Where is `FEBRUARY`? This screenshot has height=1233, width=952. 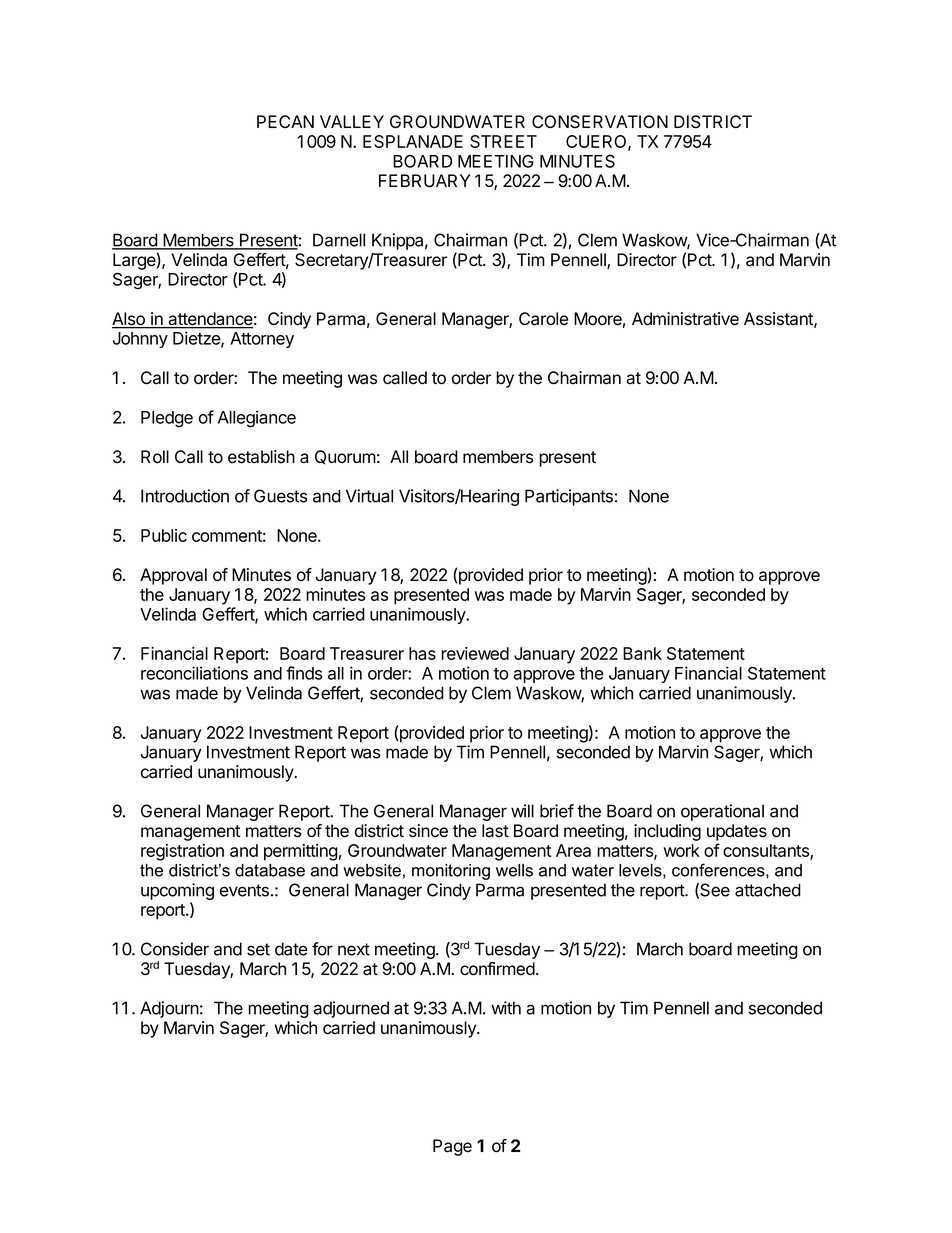 FEBRUARY is located at coordinates (424, 181).
